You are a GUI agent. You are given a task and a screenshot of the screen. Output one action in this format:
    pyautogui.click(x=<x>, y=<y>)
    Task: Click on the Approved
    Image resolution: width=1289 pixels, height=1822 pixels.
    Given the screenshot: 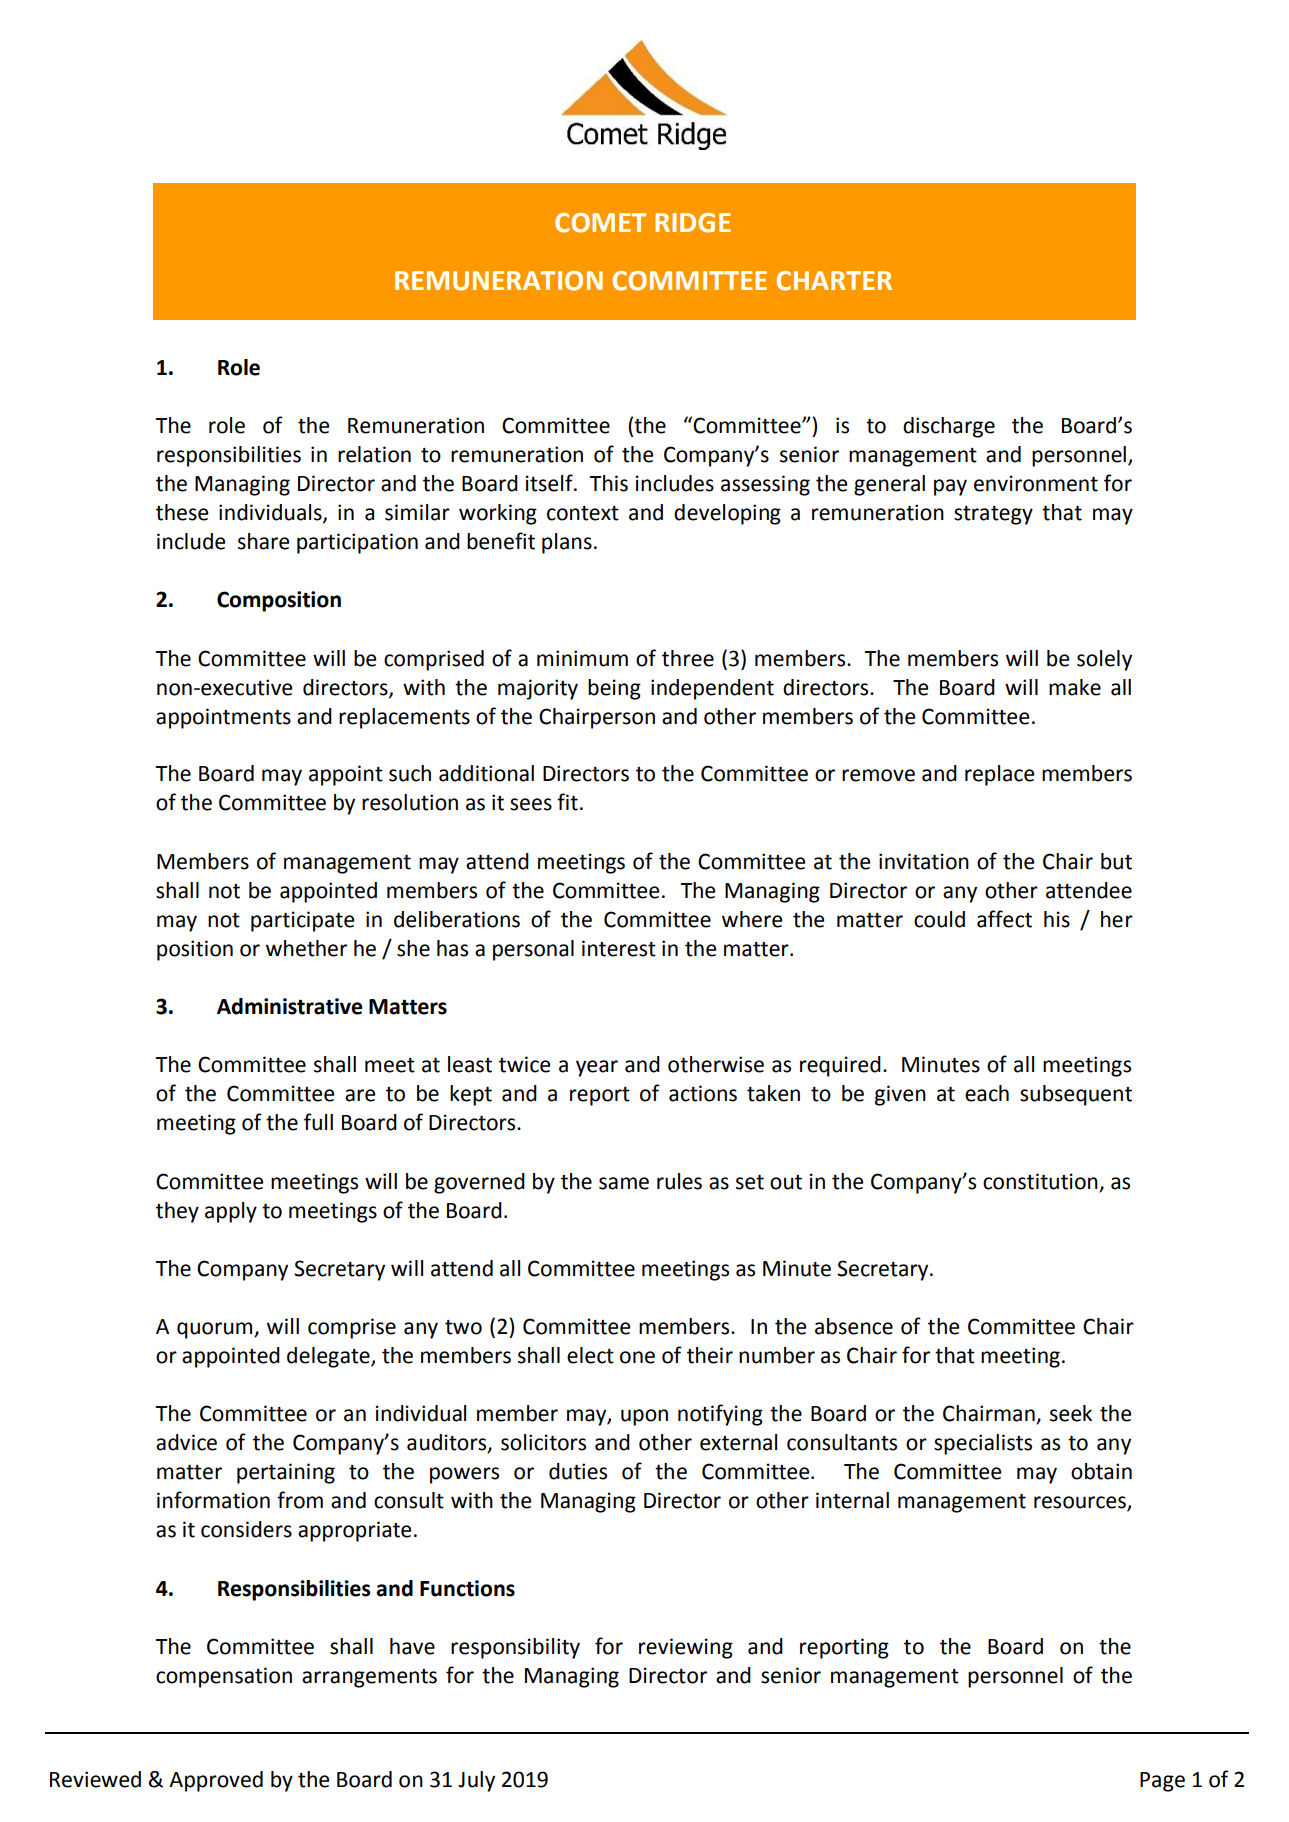 What is the action you would take?
    pyautogui.click(x=216, y=1781)
